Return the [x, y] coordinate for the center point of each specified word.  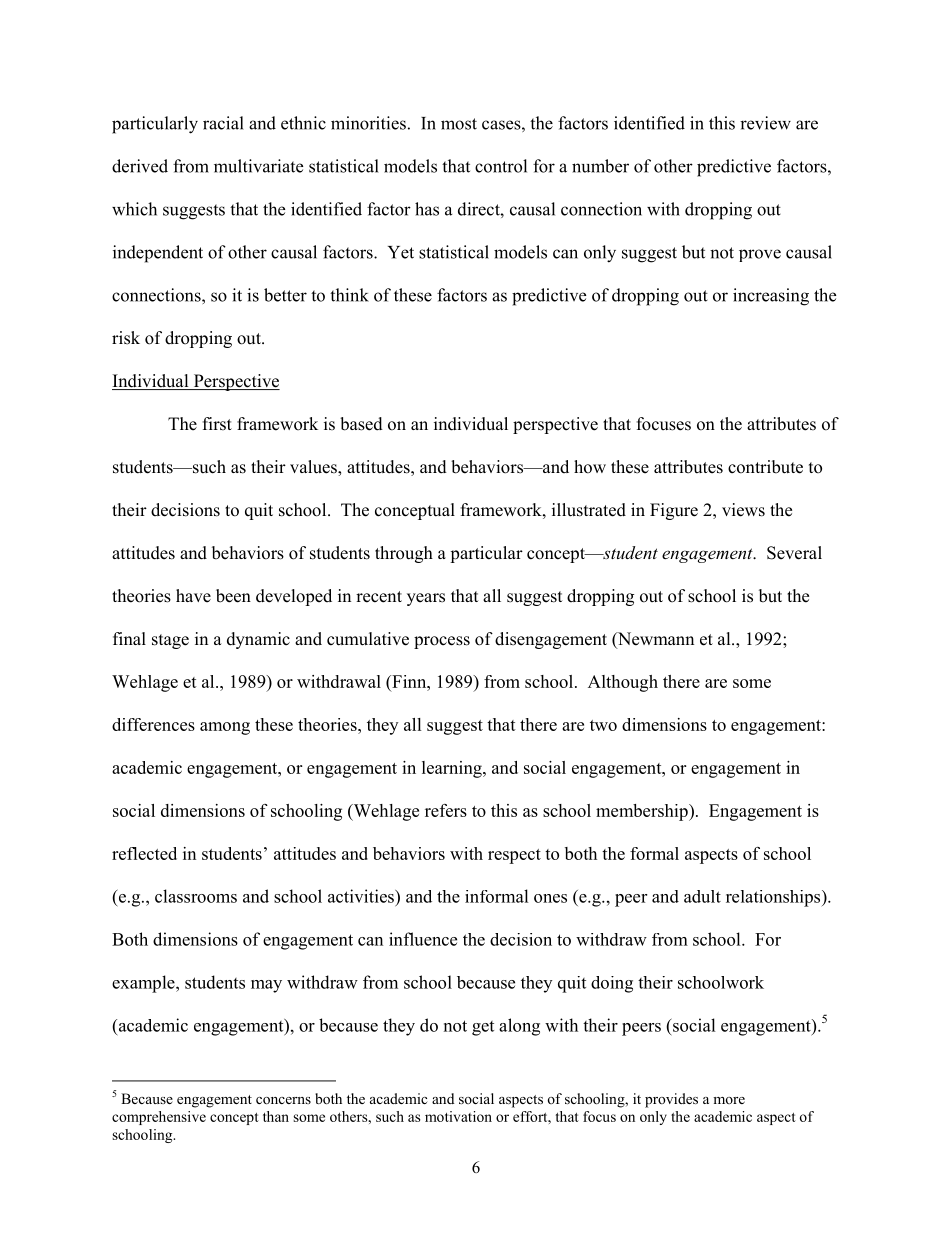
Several [794, 553]
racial [223, 123]
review [765, 123]
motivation [458, 1116]
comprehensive [159, 1118]
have [193, 596]
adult [702, 896]
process [442, 642]
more [729, 1100]
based [361, 424]
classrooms [196, 896]
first [217, 424]
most [459, 124]
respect [514, 856]
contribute [765, 467]
